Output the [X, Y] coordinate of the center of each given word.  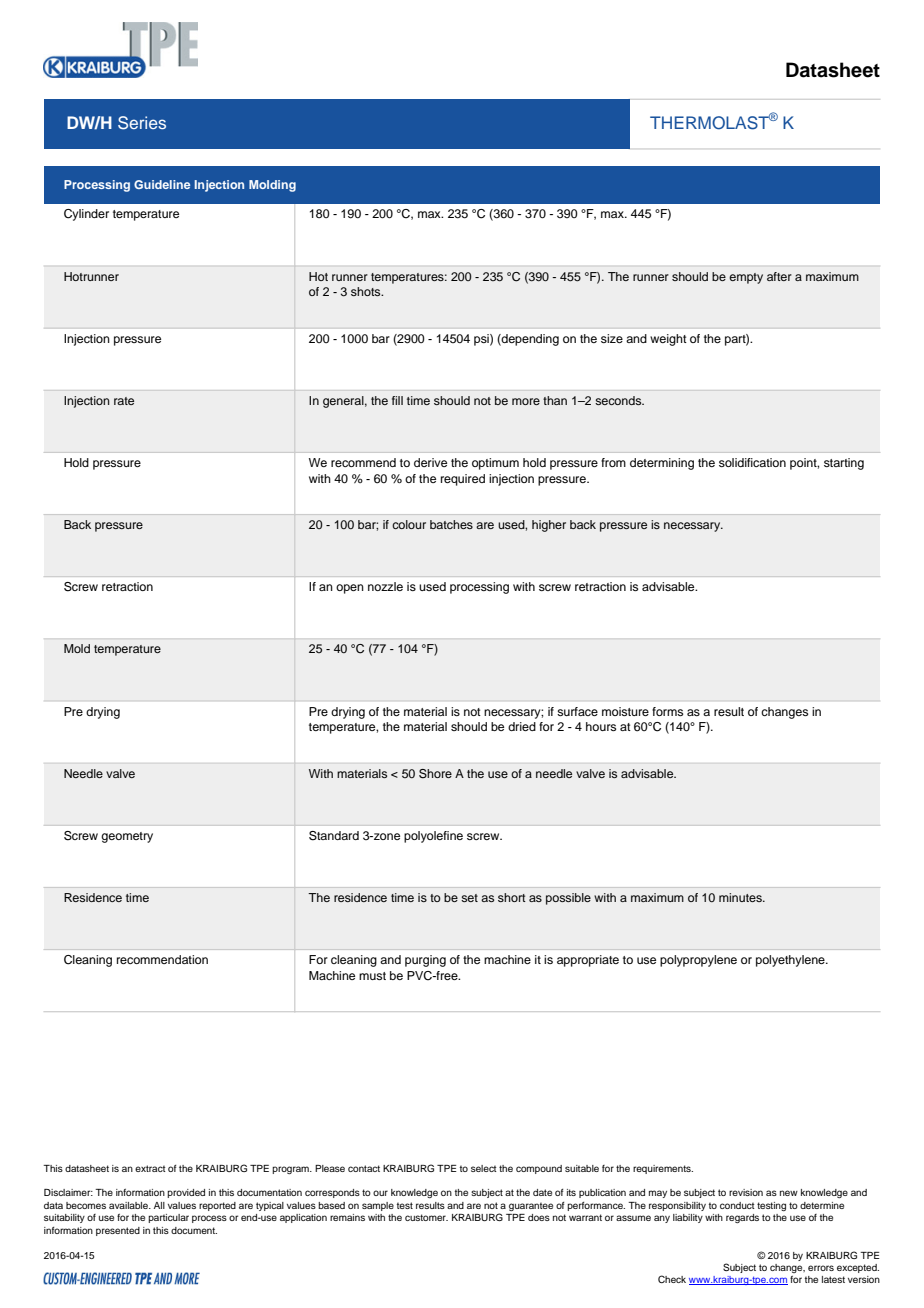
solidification [752, 462]
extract [150, 1168]
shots [367, 291]
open [350, 589]
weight [668, 340]
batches [451, 524]
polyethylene [791, 961]
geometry [127, 837]
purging [425, 961]
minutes [741, 897]
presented [118, 1231]
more [526, 401]
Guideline [162, 184]
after [779, 276]
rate [124, 401]
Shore [435, 774]
